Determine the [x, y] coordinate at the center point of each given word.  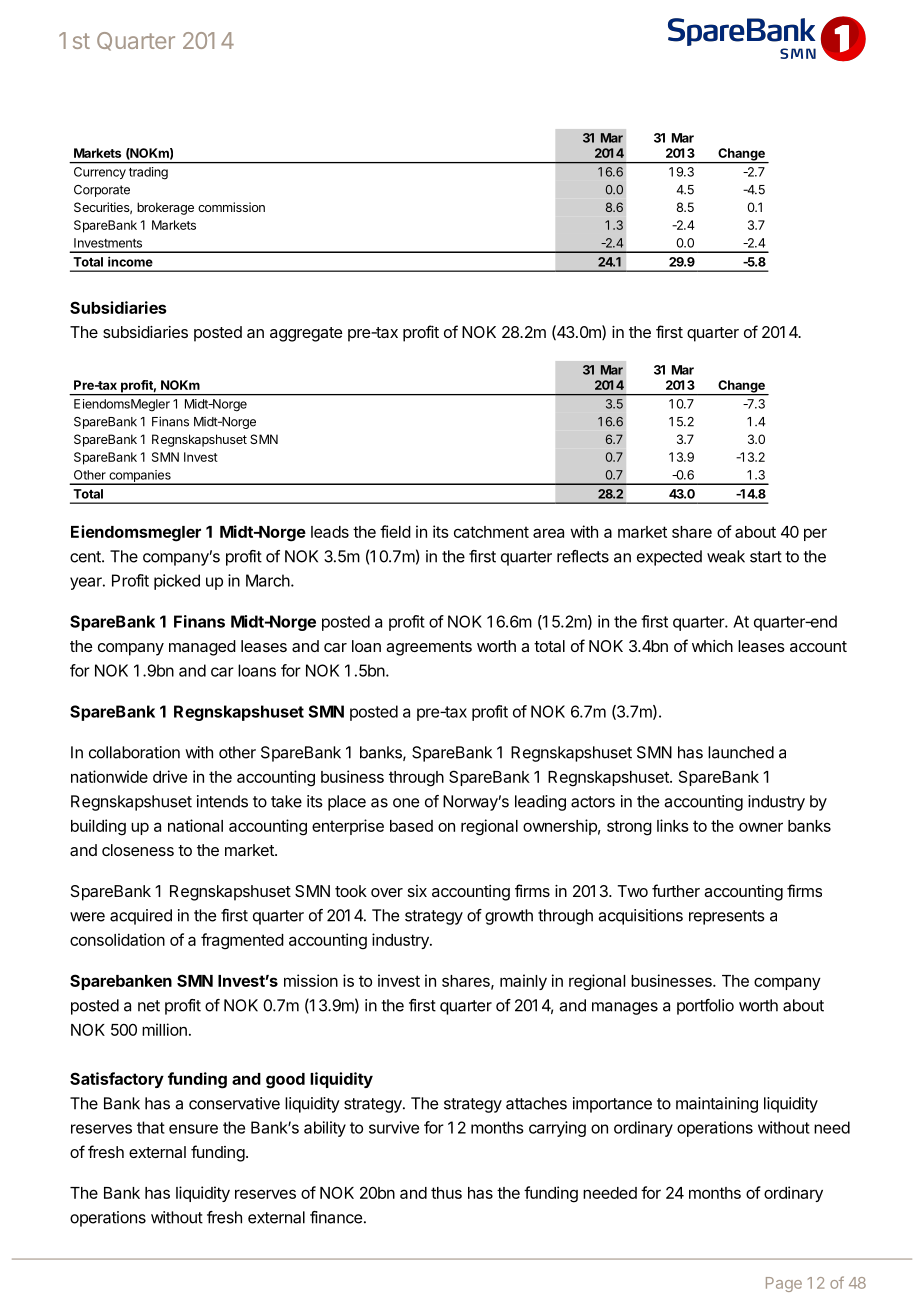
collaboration [134, 752]
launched [741, 752]
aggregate [306, 334]
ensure [193, 1129]
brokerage [165, 208]
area [548, 533]
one [406, 803]
